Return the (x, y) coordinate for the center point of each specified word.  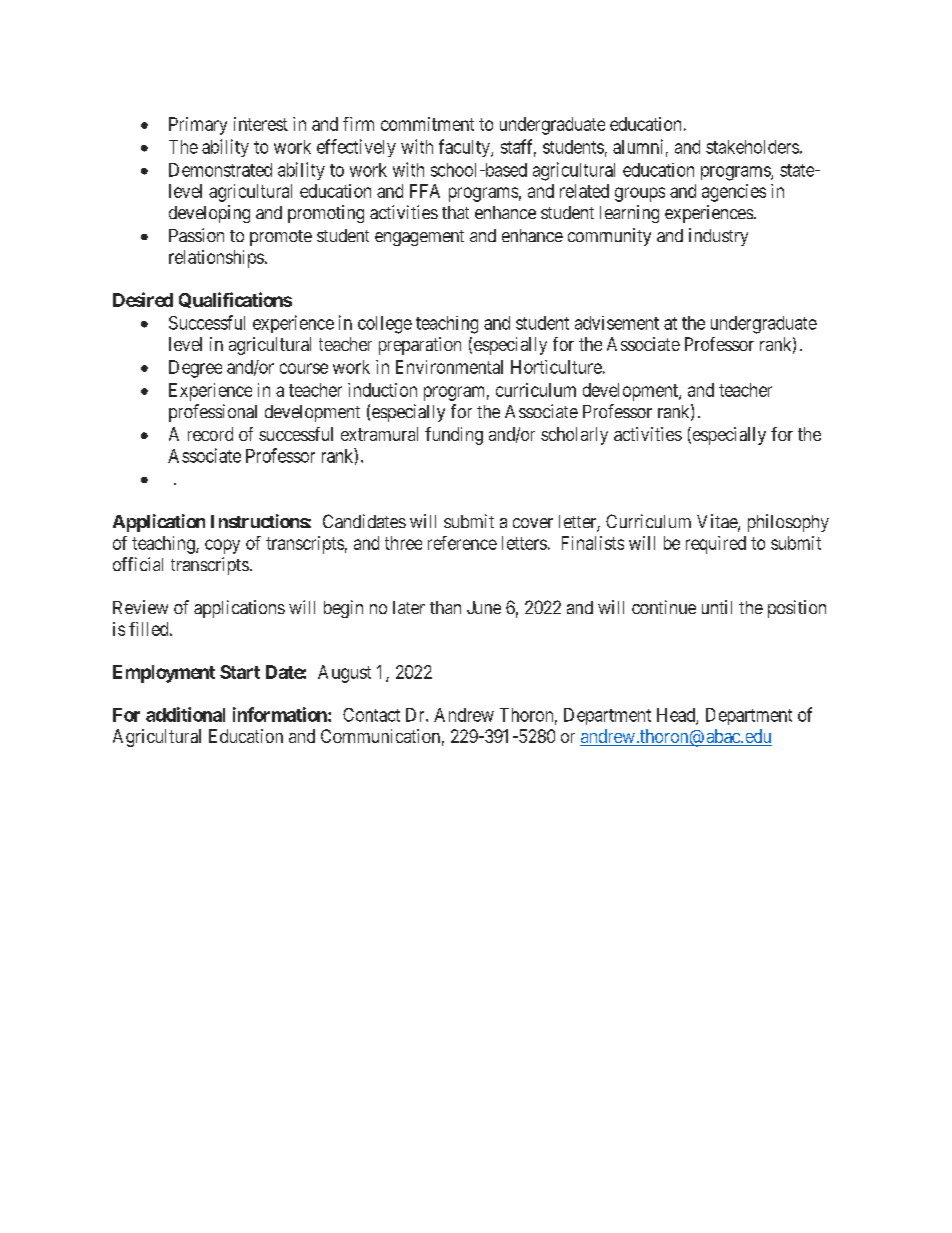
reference (462, 543)
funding (454, 436)
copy (222, 546)
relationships (216, 259)
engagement (419, 238)
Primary (198, 126)
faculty (465, 148)
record (210, 434)
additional (185, 714)
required (716, 545)
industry (718, 237)
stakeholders (752, 147)
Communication (380, 736)
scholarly (574, 436)
